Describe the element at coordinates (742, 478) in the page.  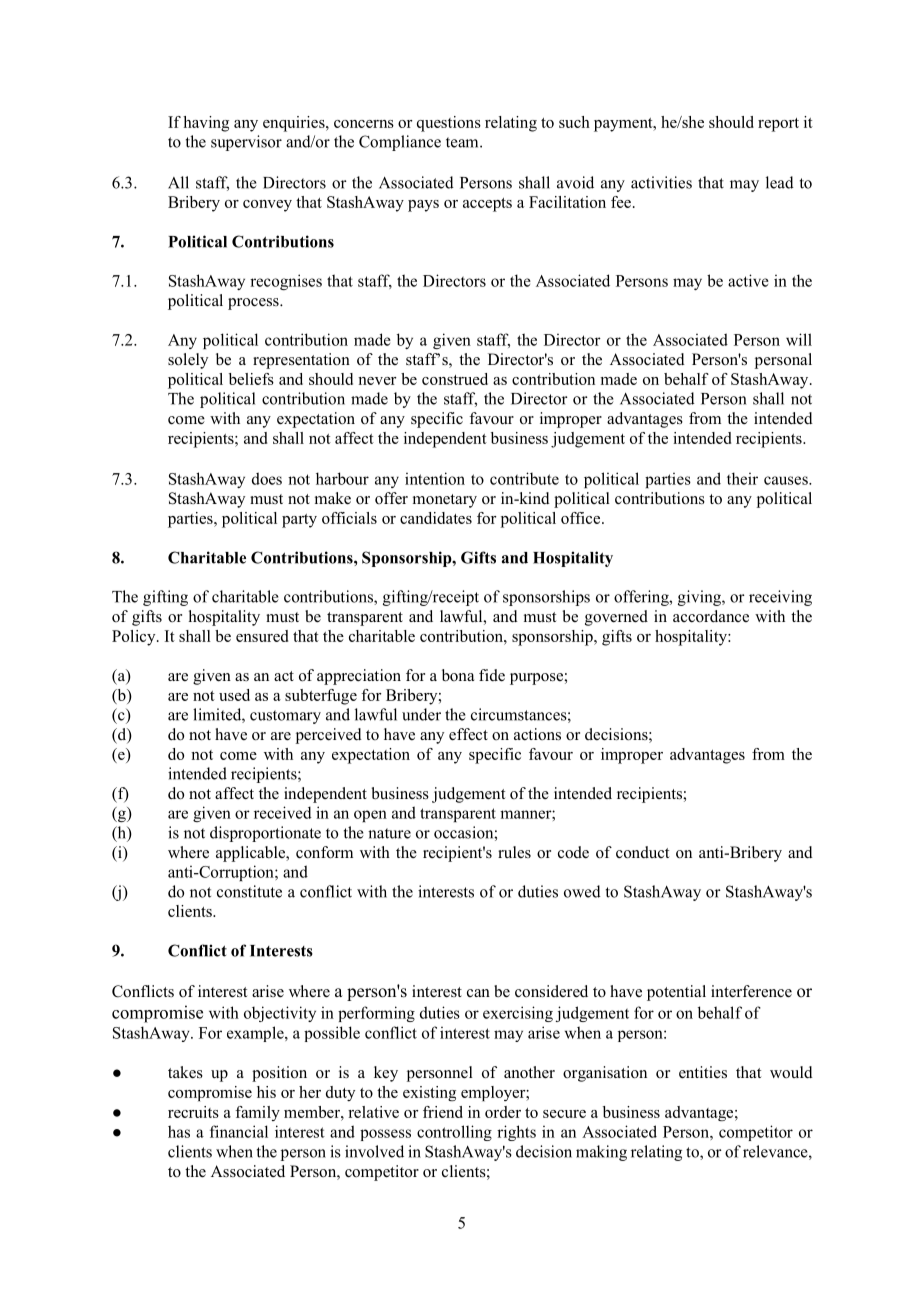
I see `their` at that location.
